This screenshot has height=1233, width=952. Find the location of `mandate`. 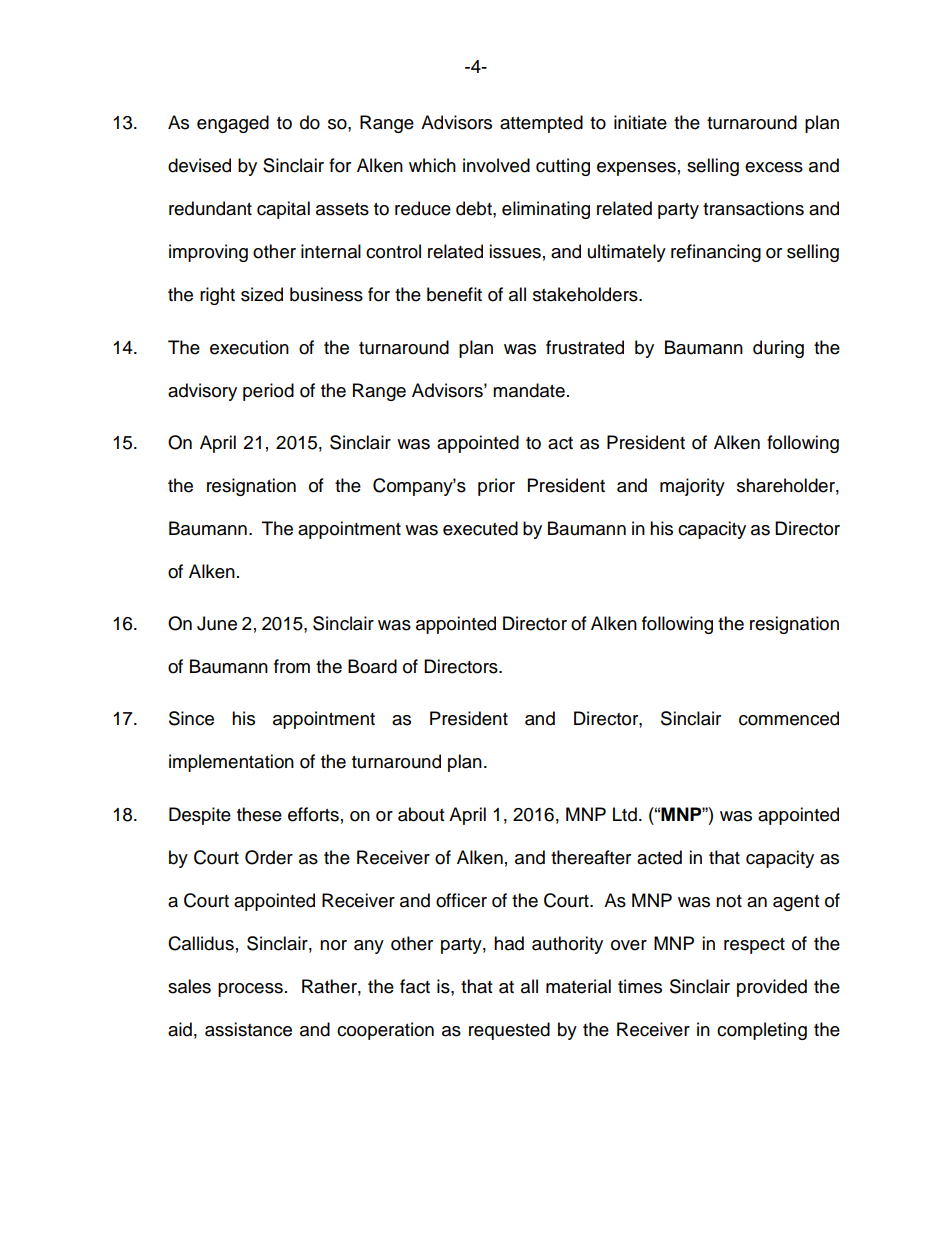

mandate is located at coordinates (529, 390).
